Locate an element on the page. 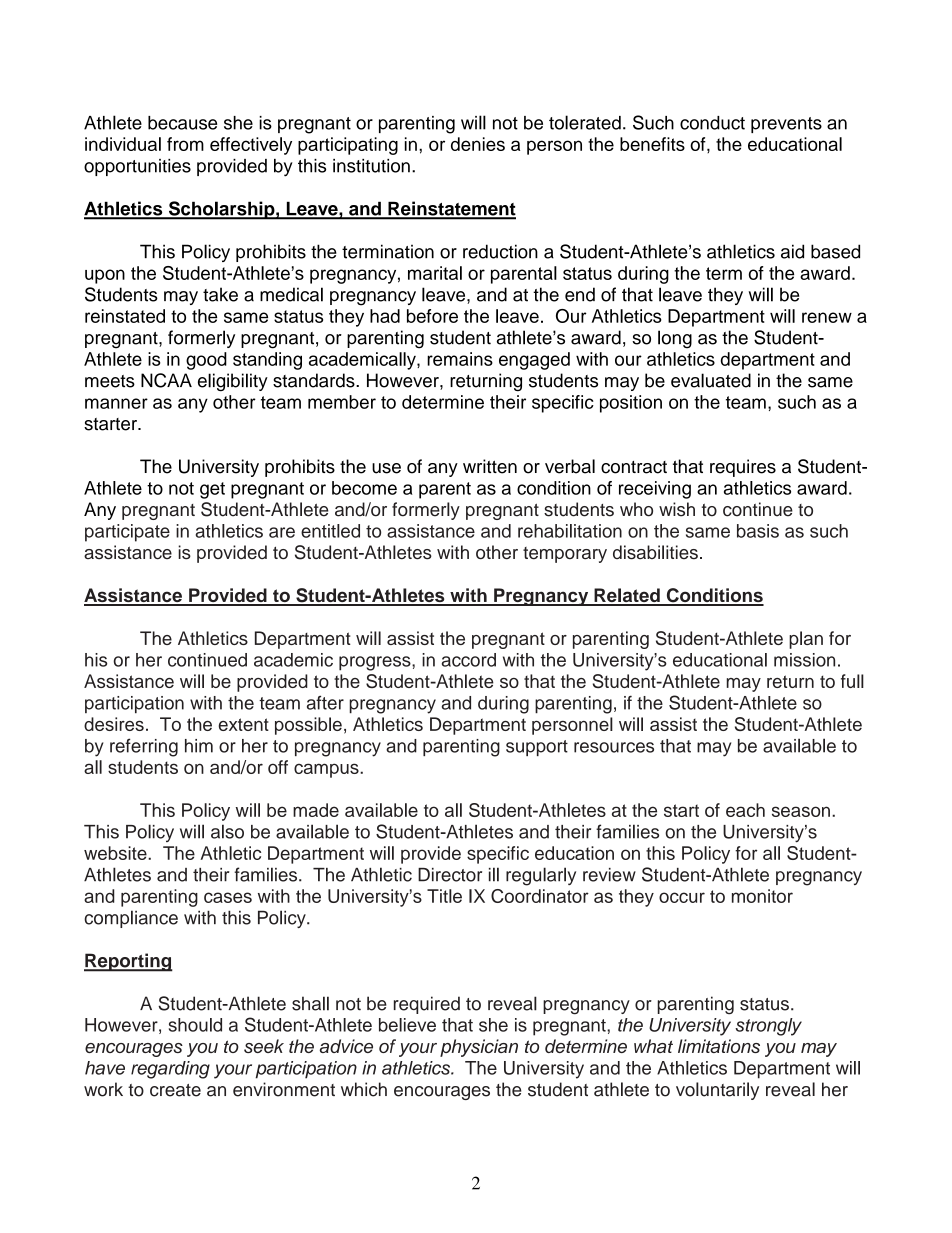  physician is located at coordinates (479, 1048).
